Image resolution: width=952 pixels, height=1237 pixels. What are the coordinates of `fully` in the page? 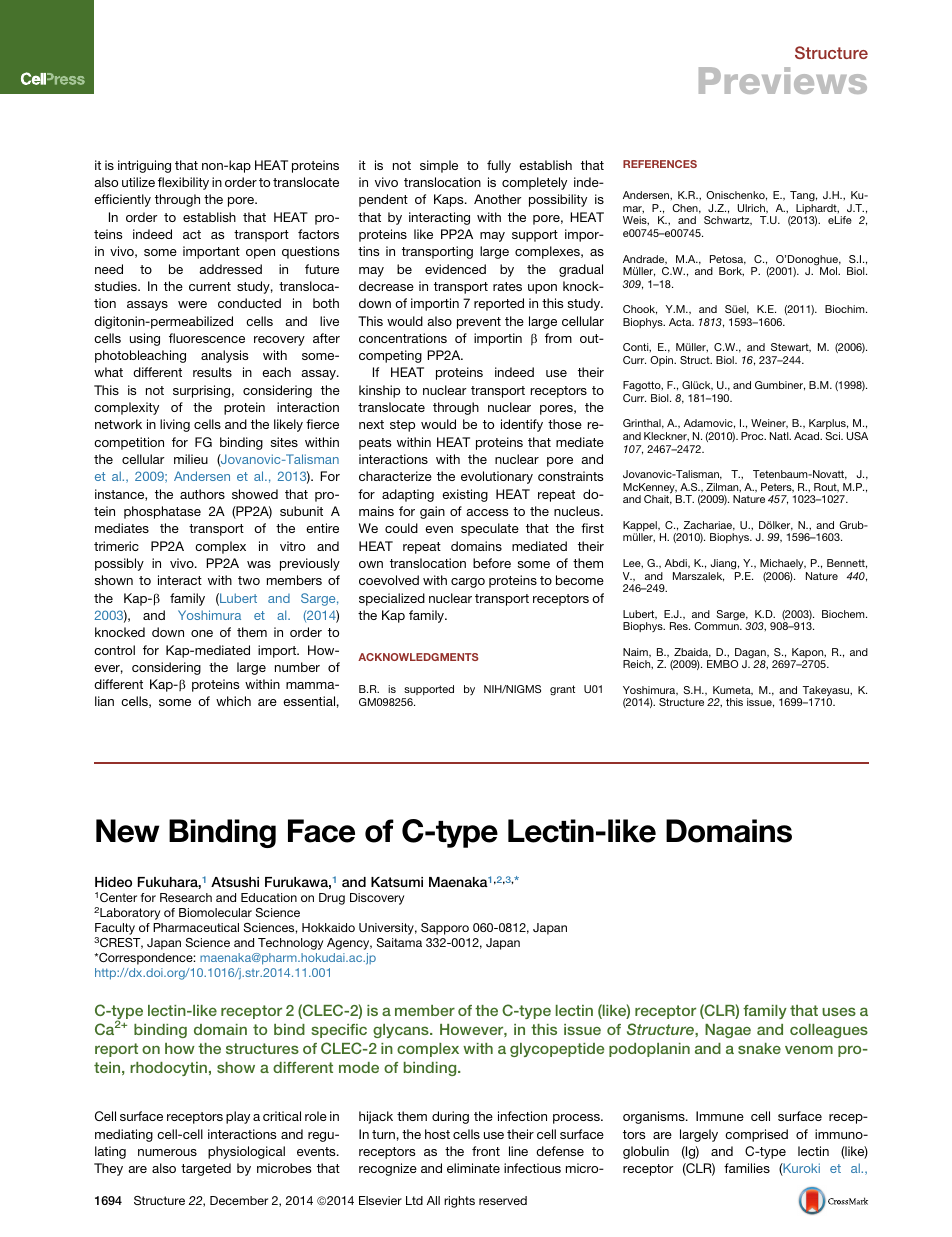 It's located at (499, 166).
